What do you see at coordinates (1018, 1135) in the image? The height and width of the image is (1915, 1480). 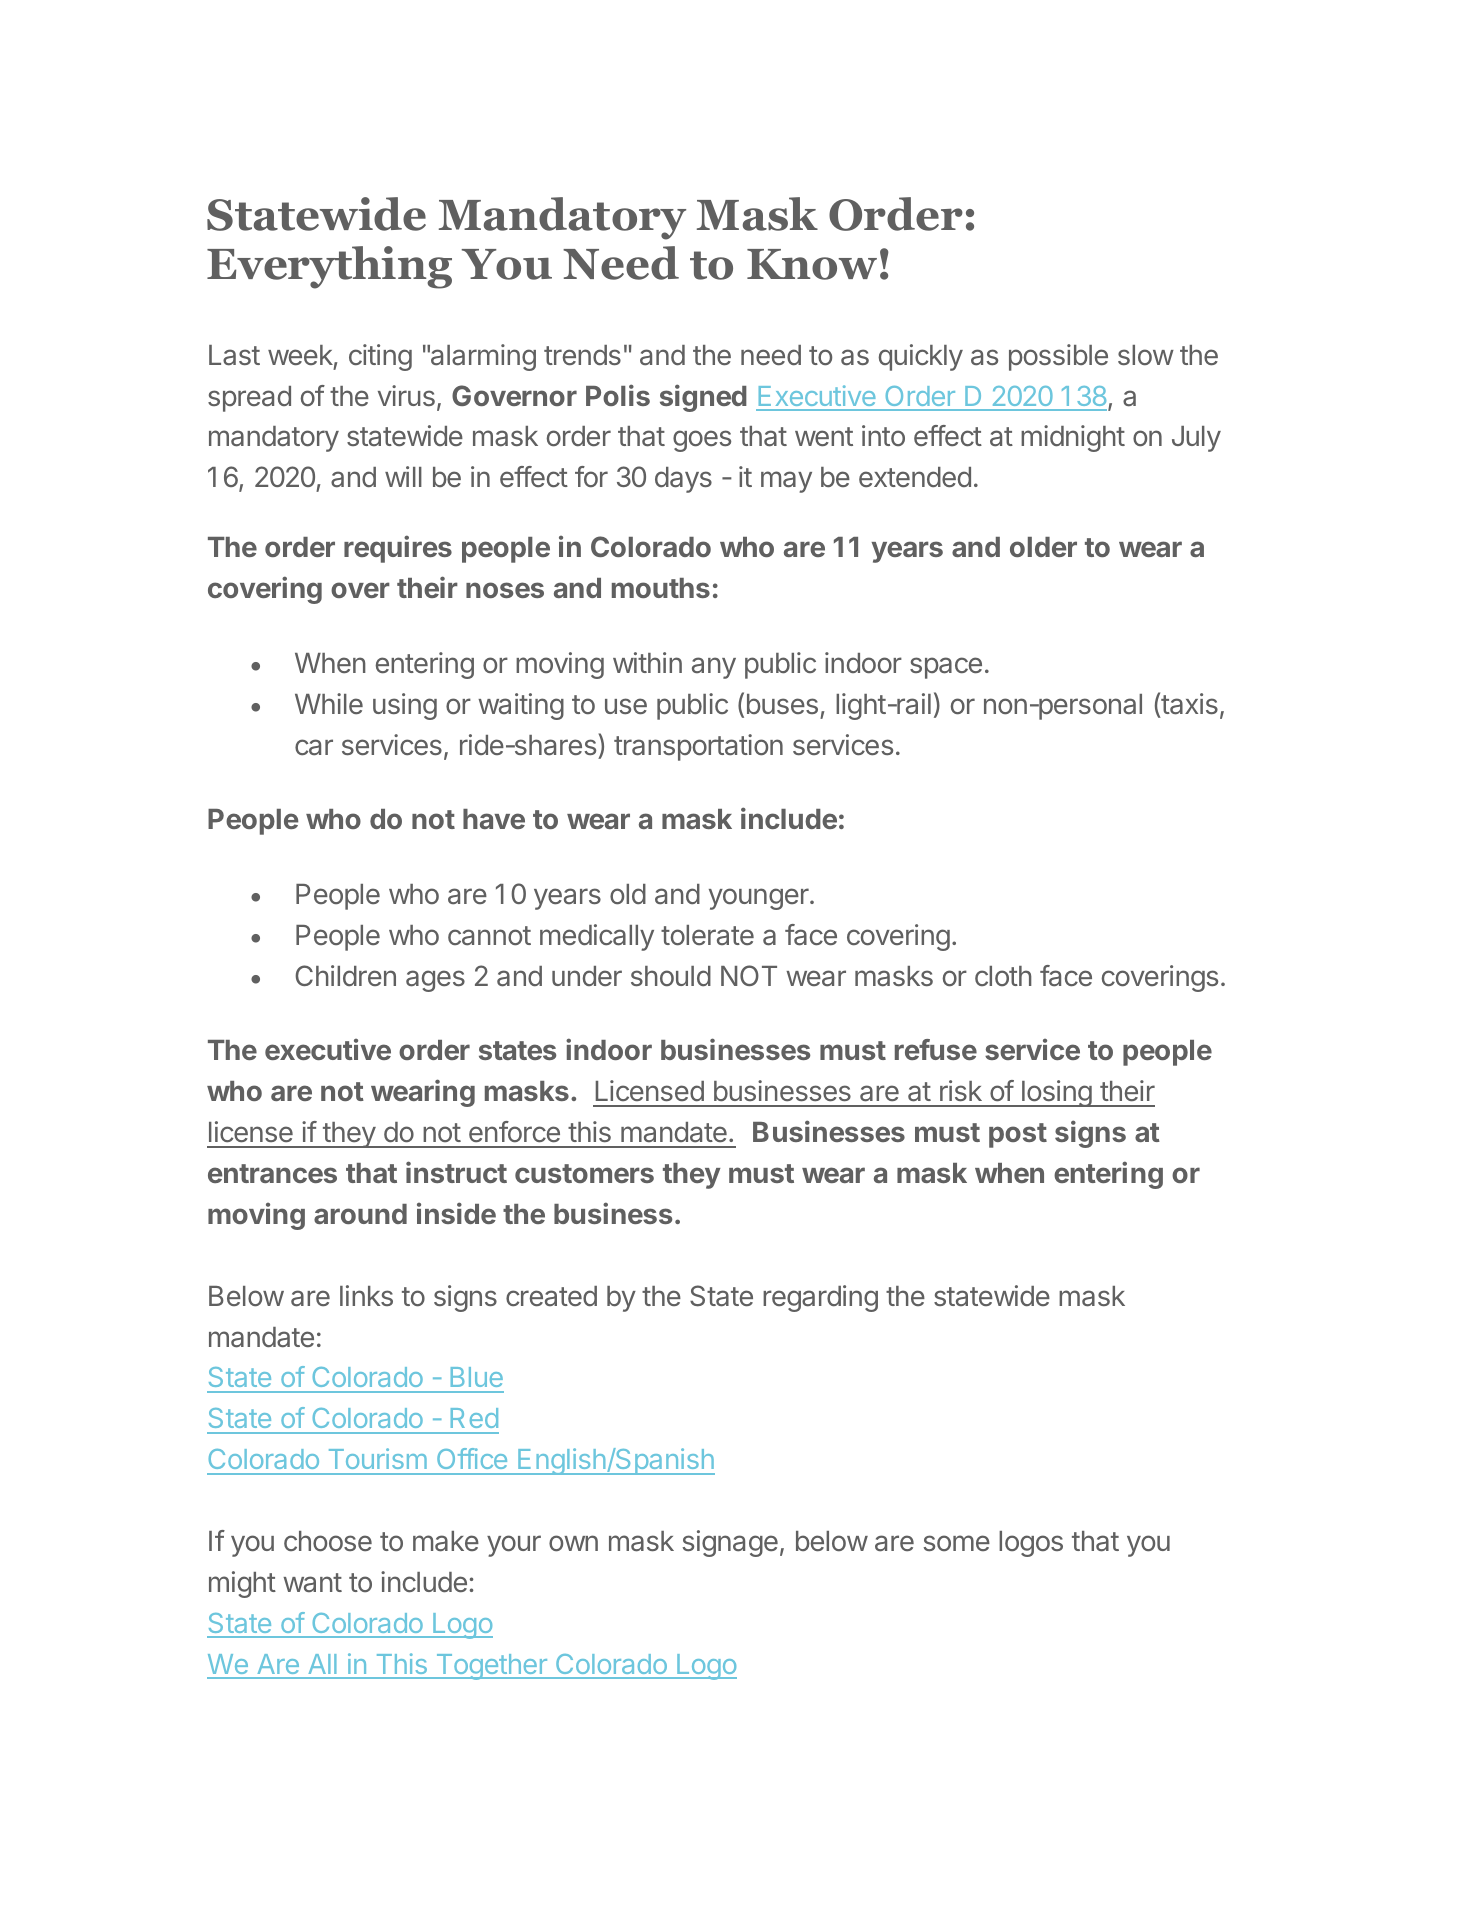 I see `post` at bounding box center [1018, 1135].
